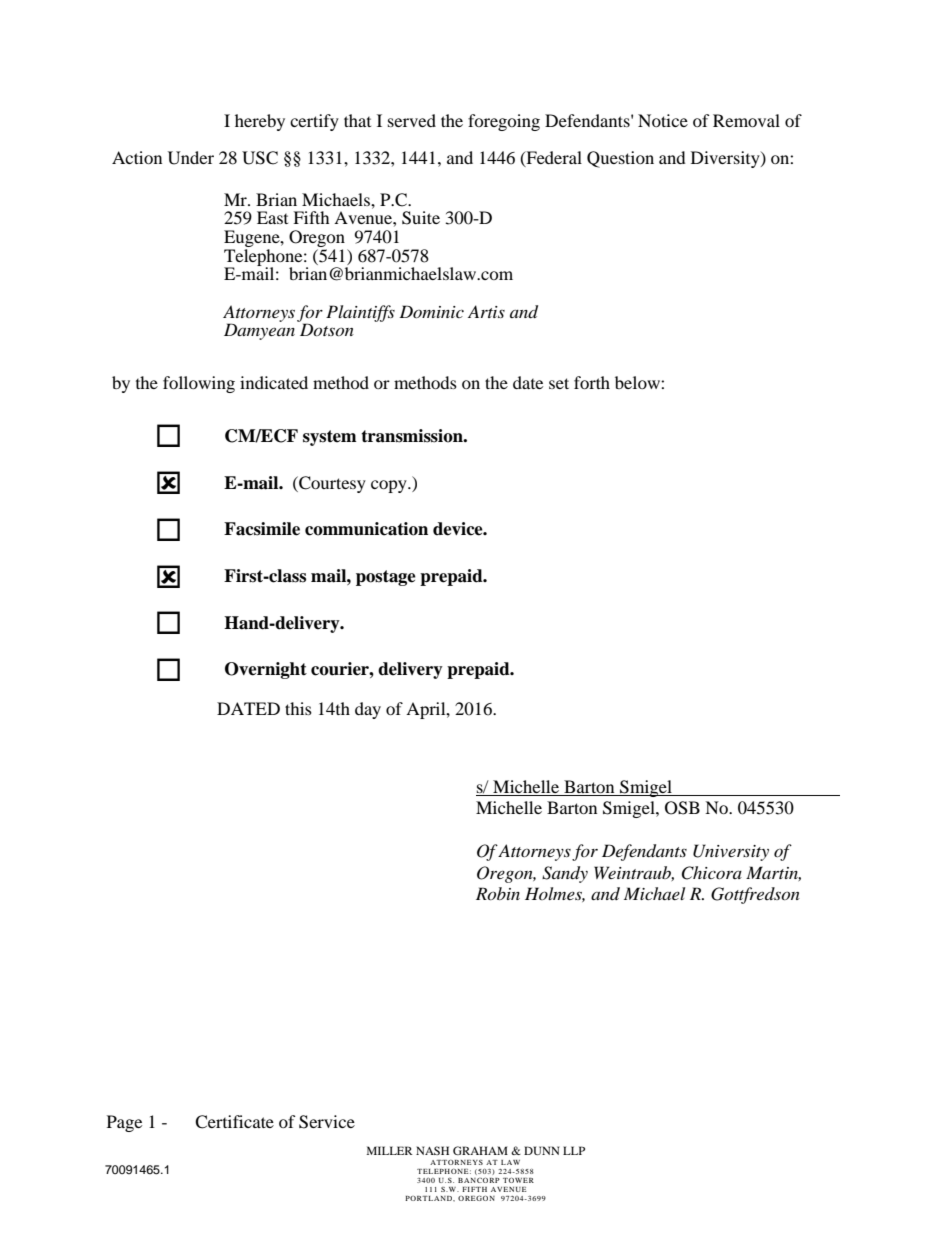 Image resolution: width=952 pixels, height=1233 pixels. What do you see at coordinates (592, 382) in the screenshot?
I see `forth` at bounding box center [592, 382].
